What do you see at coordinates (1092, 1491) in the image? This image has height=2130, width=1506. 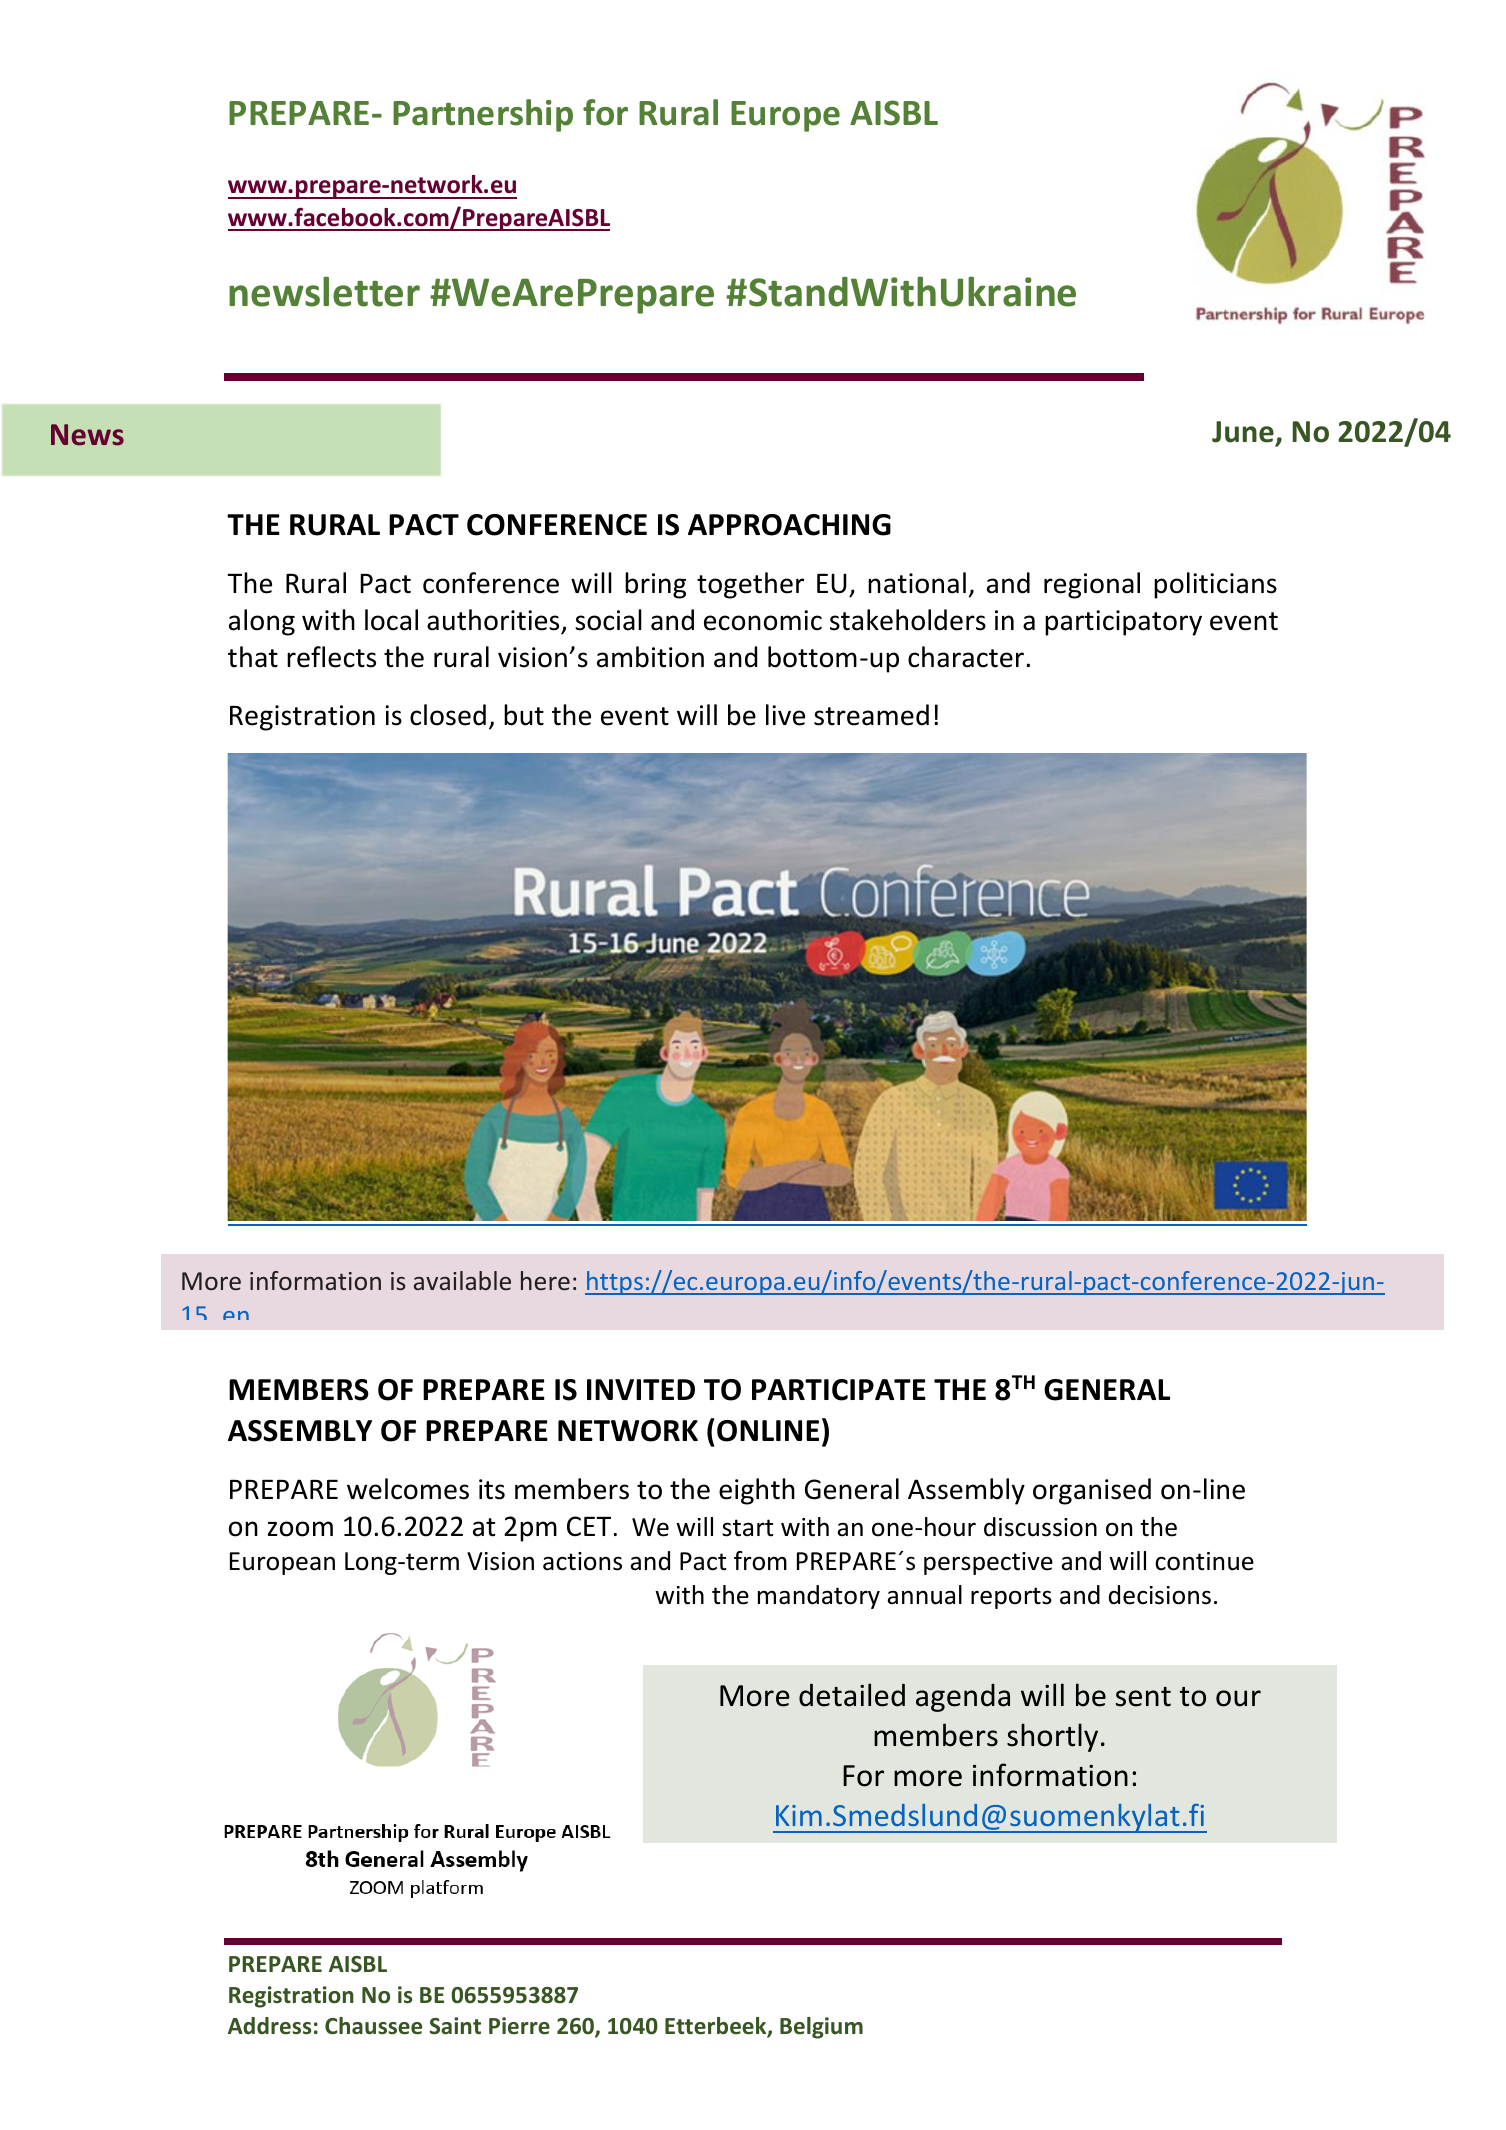 I see `organised` at bounding box center [1092, 1491].
